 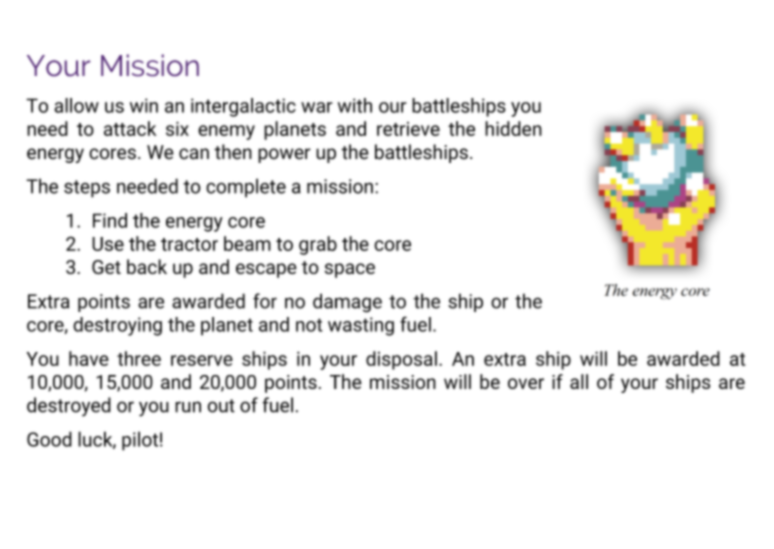 What do you see at coordinates (266, 270) in the screenshot?
I see `escape` at bounding box center [266, 270].
